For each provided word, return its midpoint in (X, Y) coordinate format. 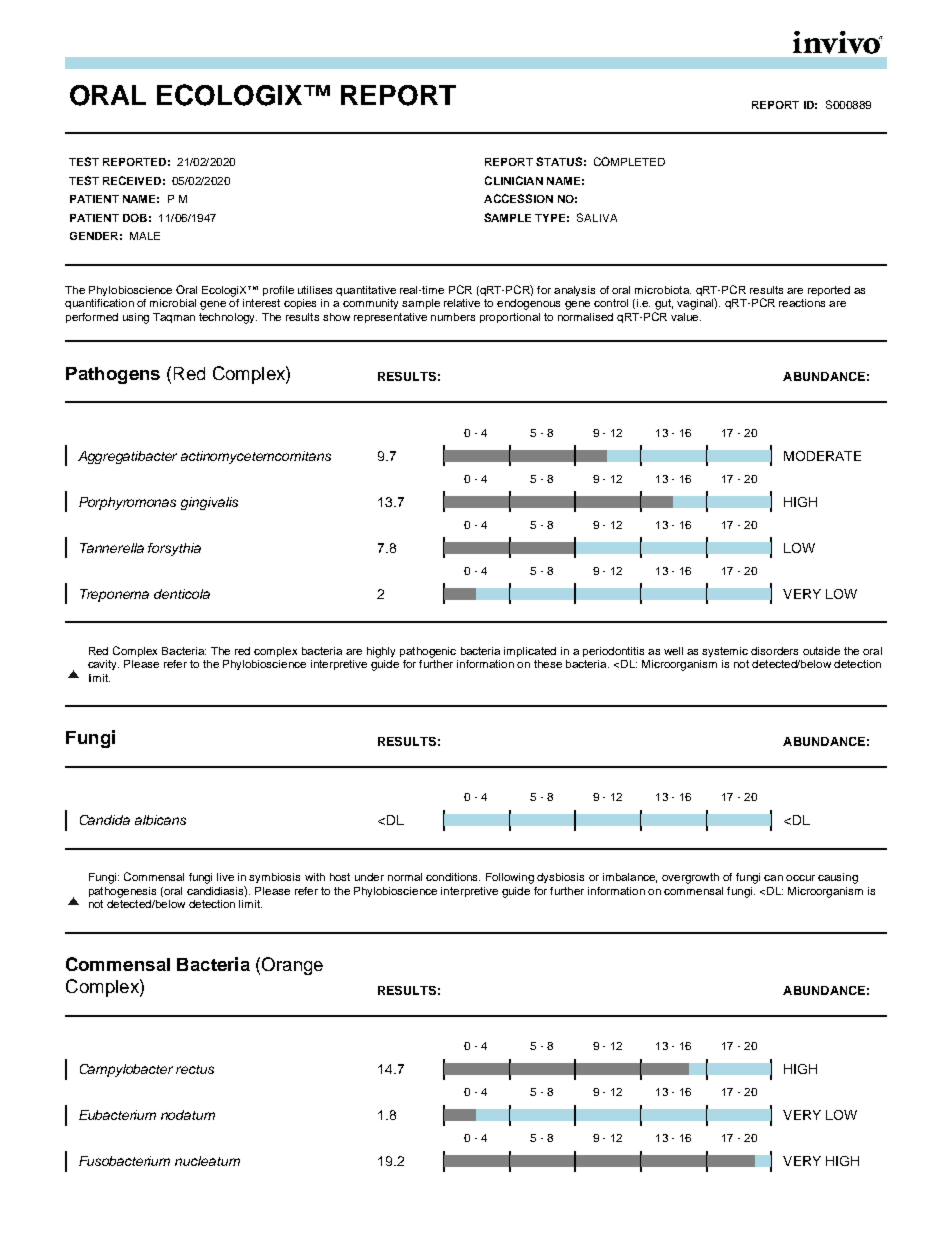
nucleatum (207, 1161)
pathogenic (428, 652)
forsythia (174, 549)
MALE (145, 236)
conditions (453, 877)
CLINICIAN (514, 180)
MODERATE (822, 456)
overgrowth (690, 878)
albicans (160, 820)
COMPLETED (629, 161)
